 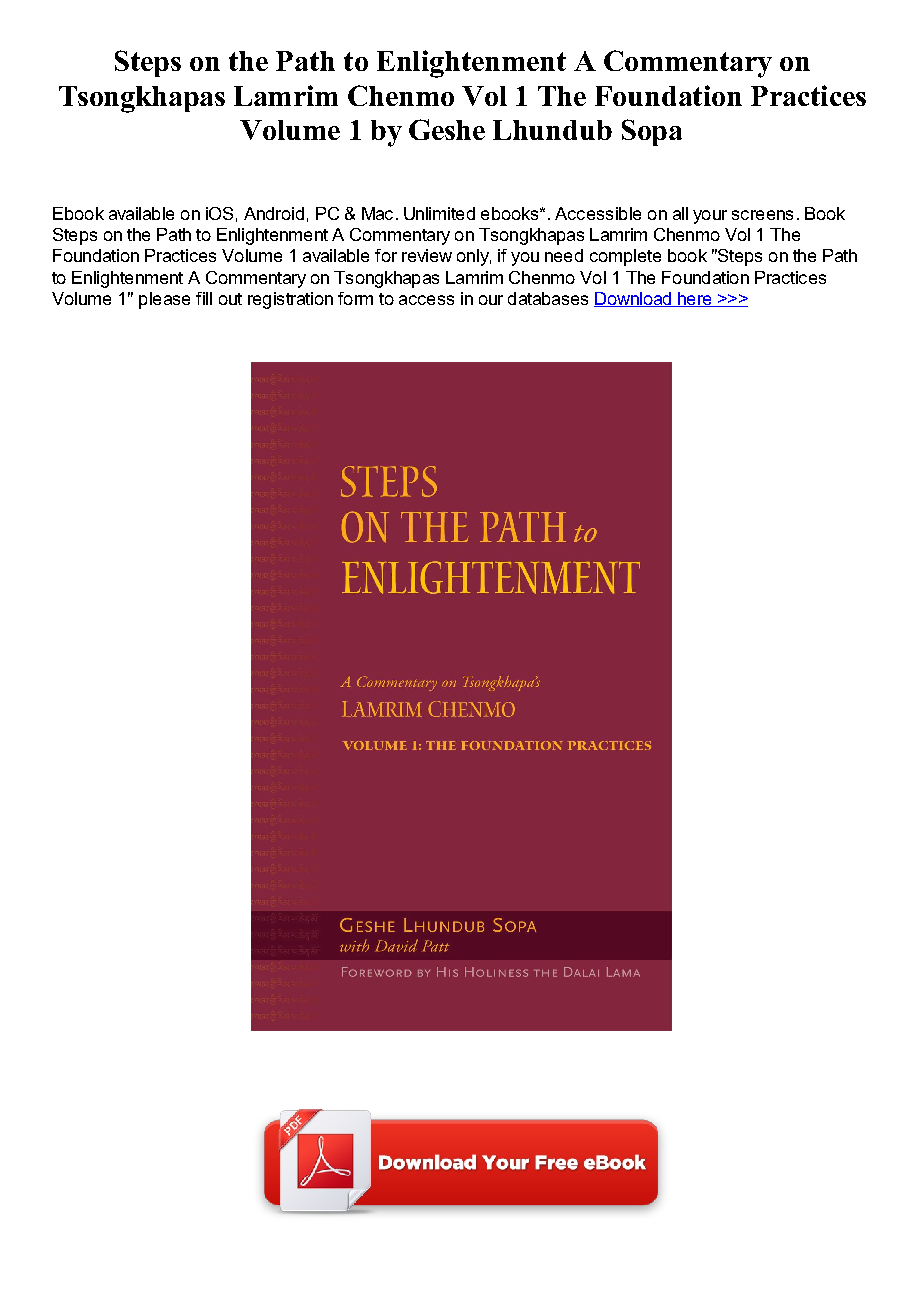 What do you see at coordinates (652, 132) in the image?
I see `Sopa` at bounding box center [652, 132].
